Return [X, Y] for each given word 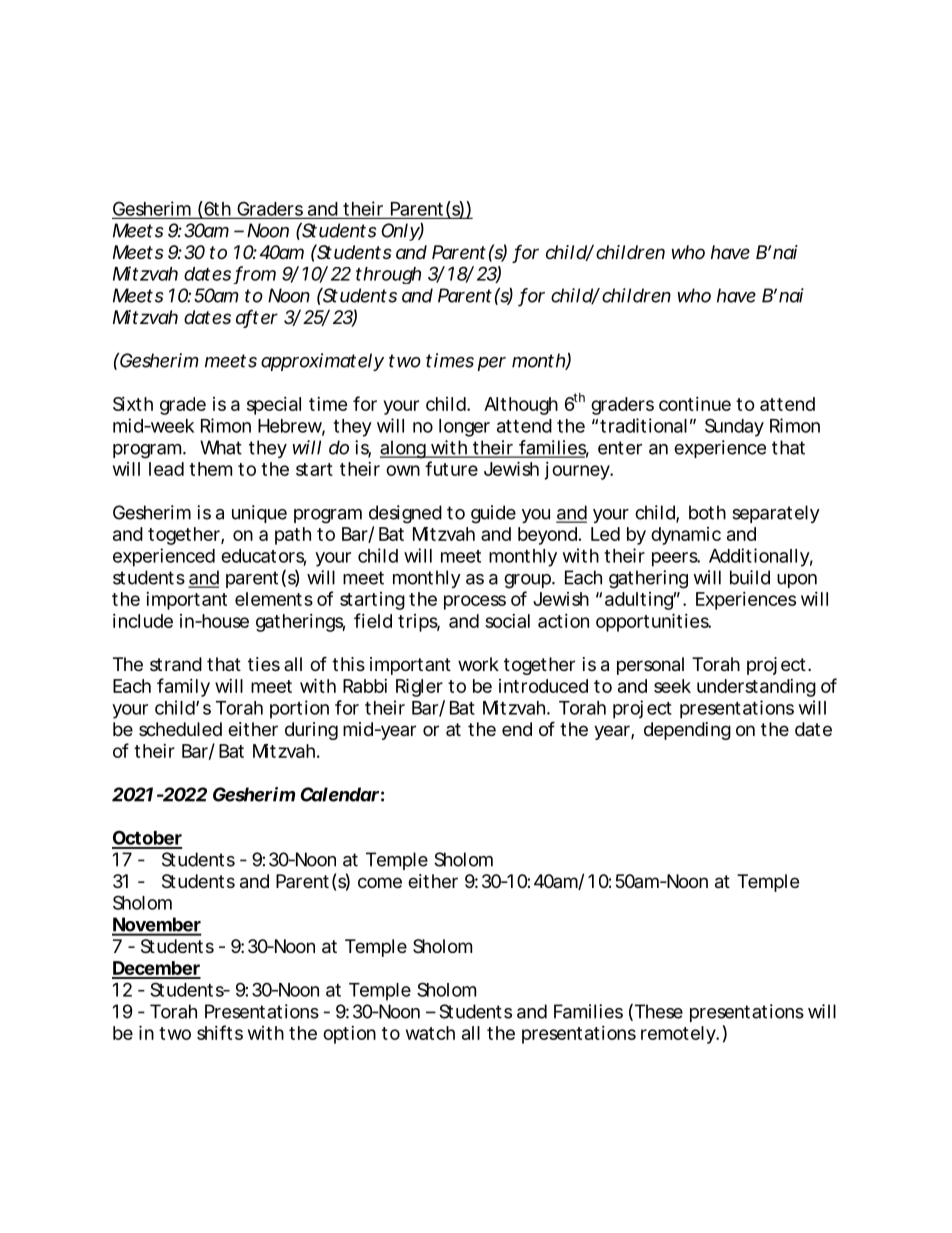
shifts [220, 1032]
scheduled [180, 729]
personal [650, 666]
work [478, 664]
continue [695, 404]
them [210, 469]
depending [687, 731]
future [451, 468]
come [380, 882]
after [257, 318]
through [388, 275]
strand [176, 664]
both [707, 512]
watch [430, 1033]
